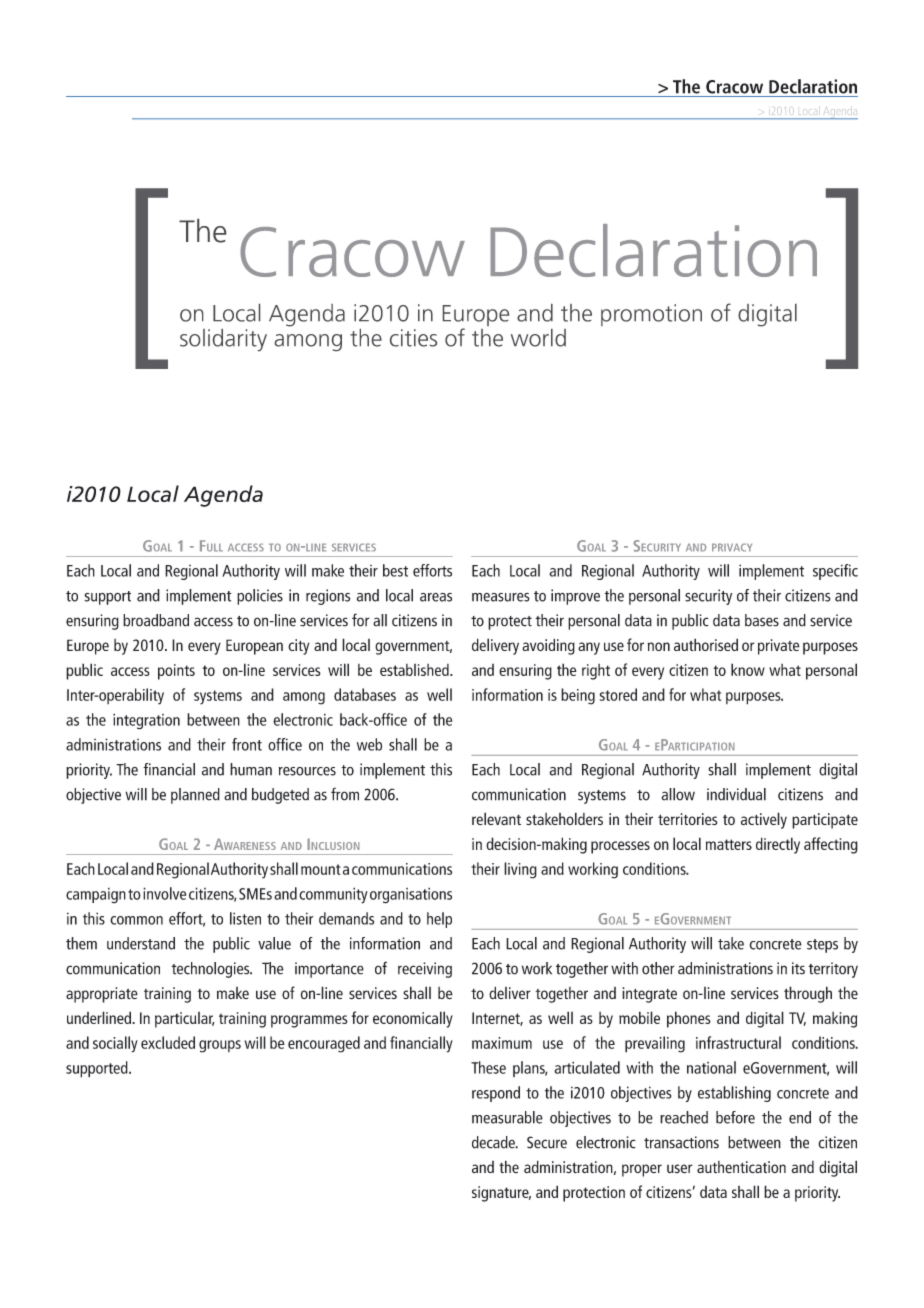 The width and height of the screenshot is (924, 1308). What do you see at coordinates (260, 597) in the screenshot?
I see `policies` at bounding box center [260, 597].
